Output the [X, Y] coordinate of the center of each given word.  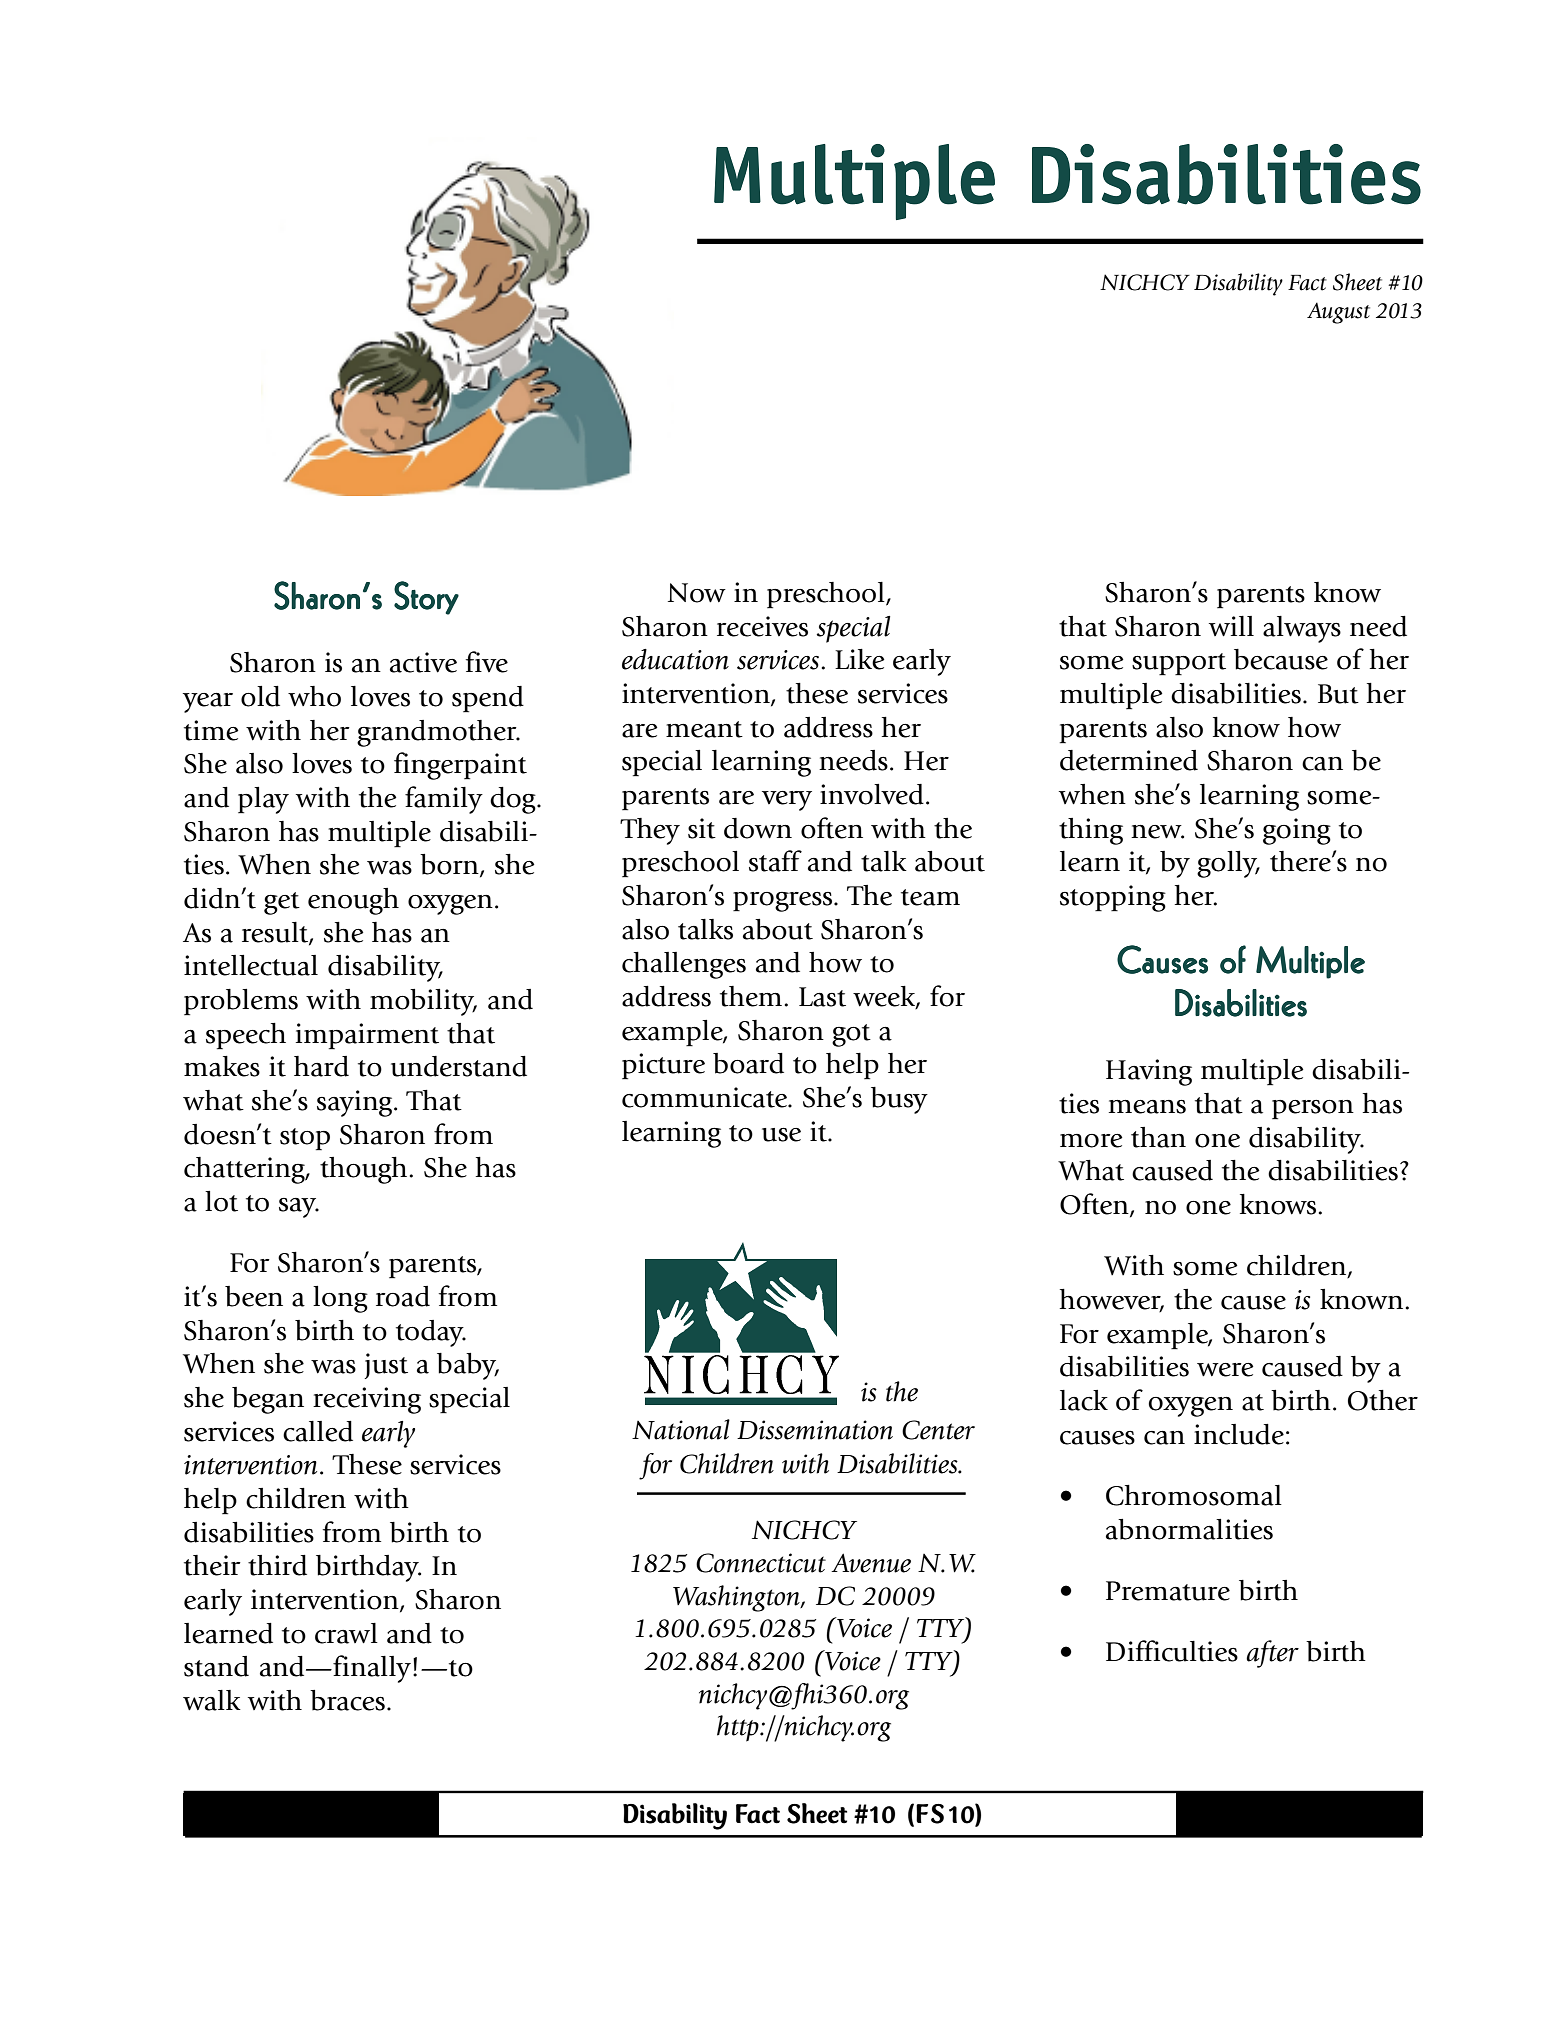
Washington [737, 1598]
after [1272, 1654]
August [1338, 313]
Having [1149, 1072]
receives [762, 626]
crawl [346, 1633]
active [423, 662]
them [751, 996]
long [340, 1299]
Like [860, 659]
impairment [367, 1036]
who [314, 696]
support [1179, 664]
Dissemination [815, 1430]
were [1225, 1370]
